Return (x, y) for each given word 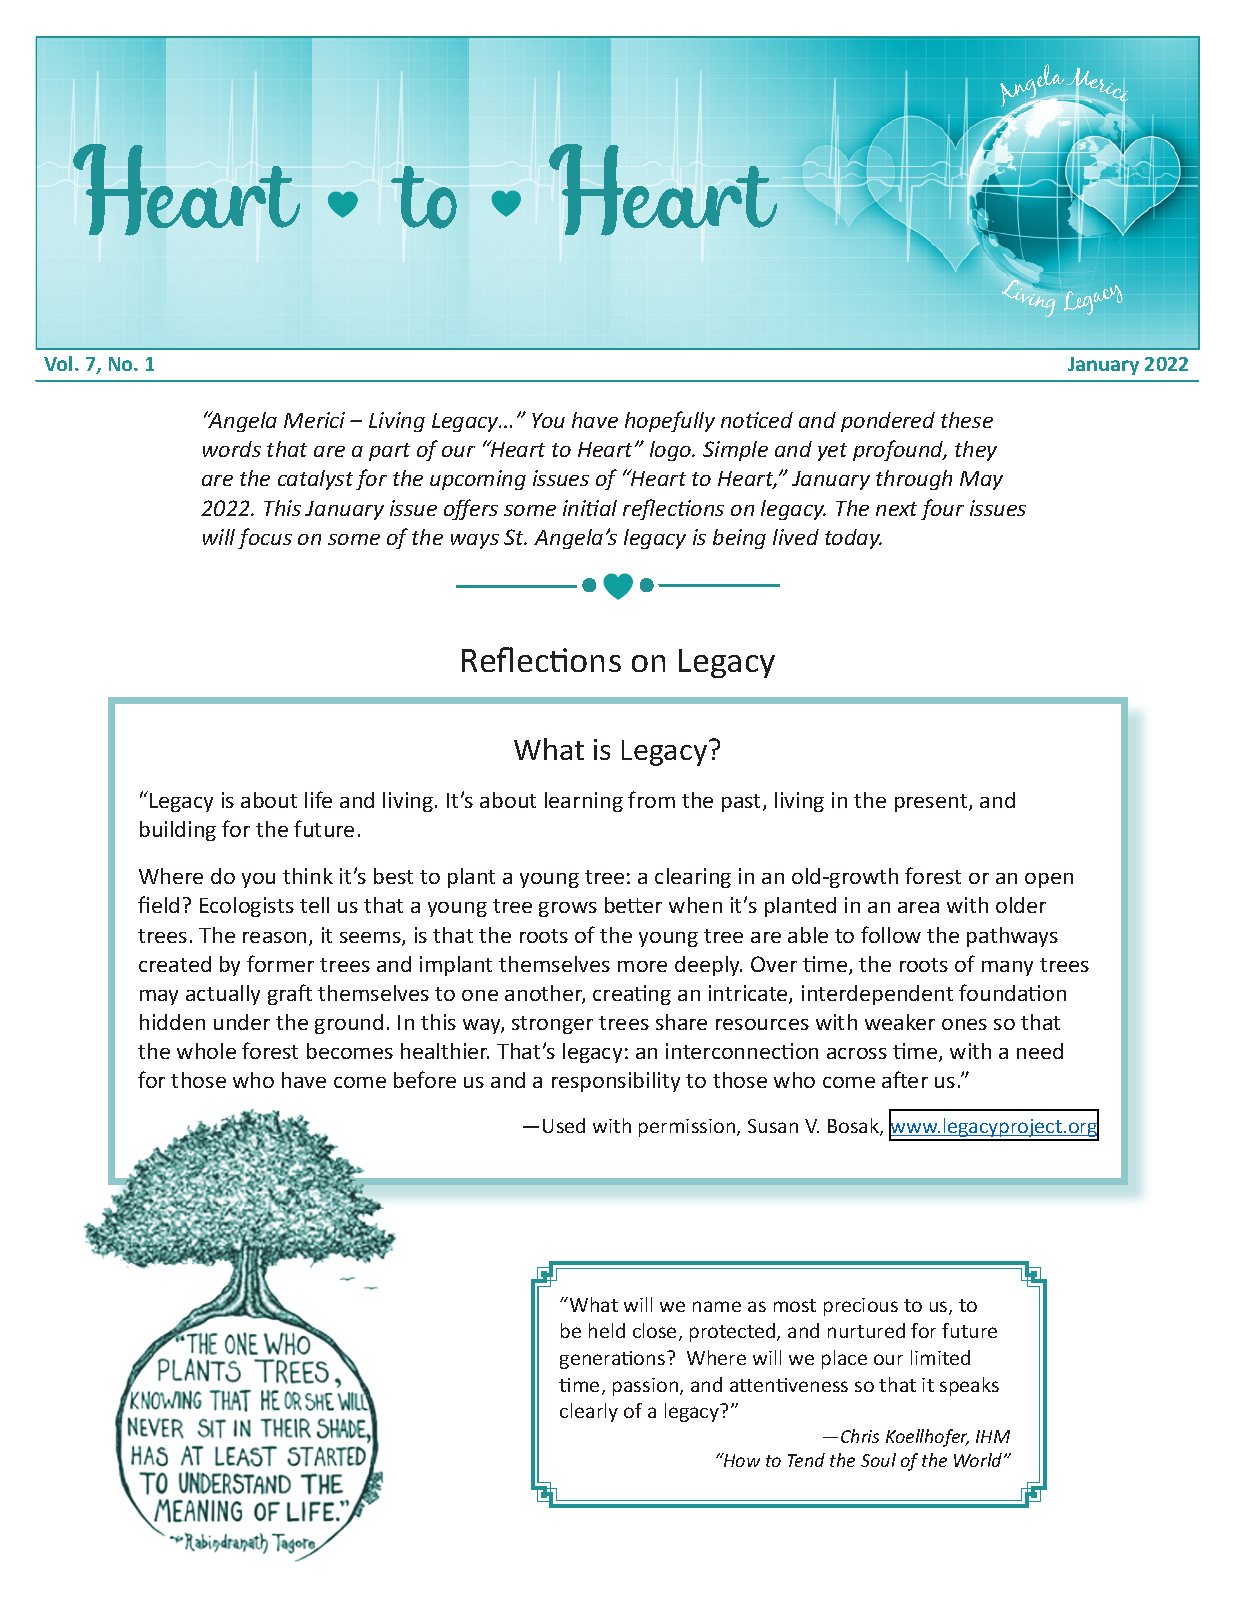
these (967, 420)
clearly (589, 1412)
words (232, 449)
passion (647, 1387)
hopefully (670, 421)
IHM (993, 1436)
